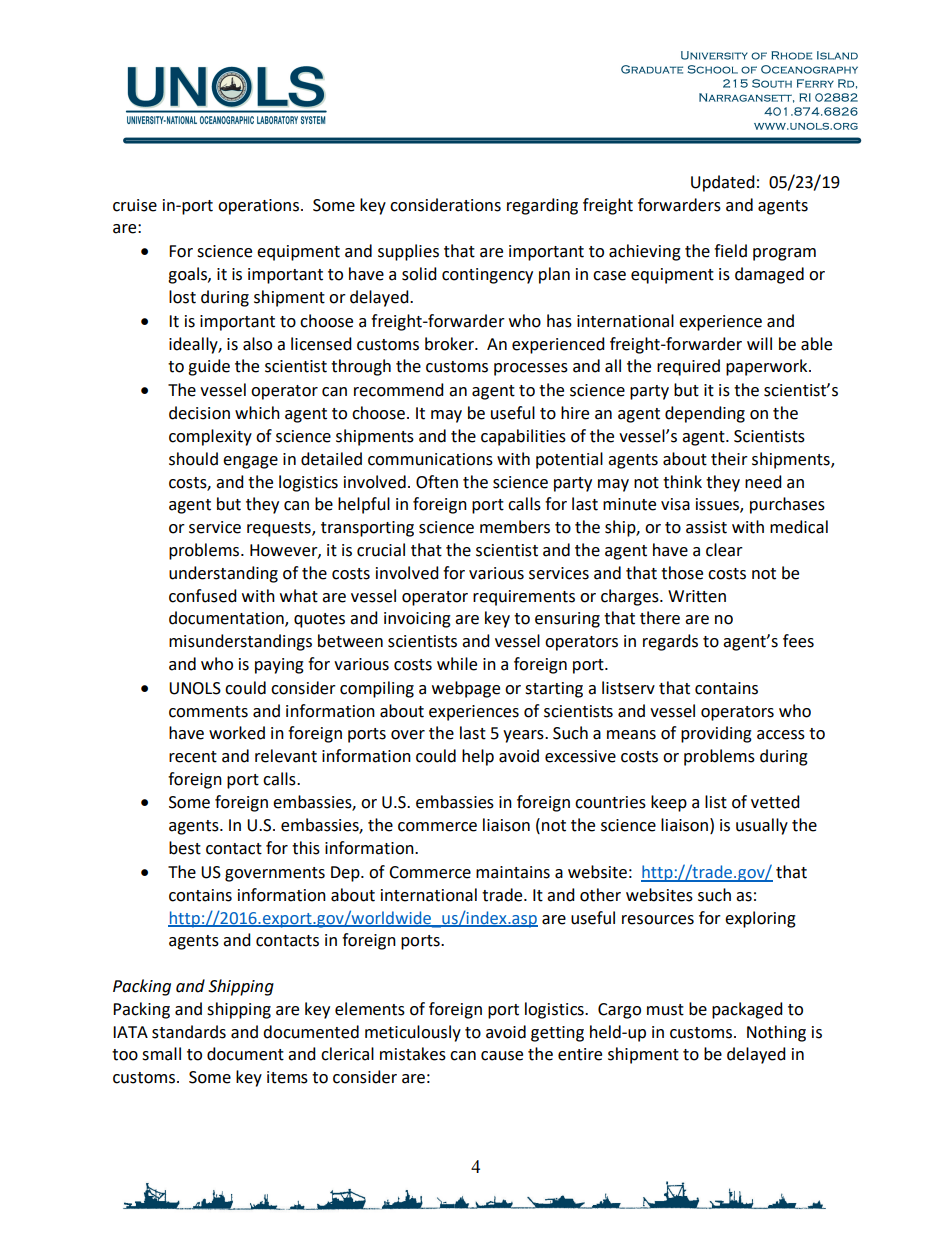  Describe the element at coordinates (189, 1032) in the page. I see `standards` at that location.
